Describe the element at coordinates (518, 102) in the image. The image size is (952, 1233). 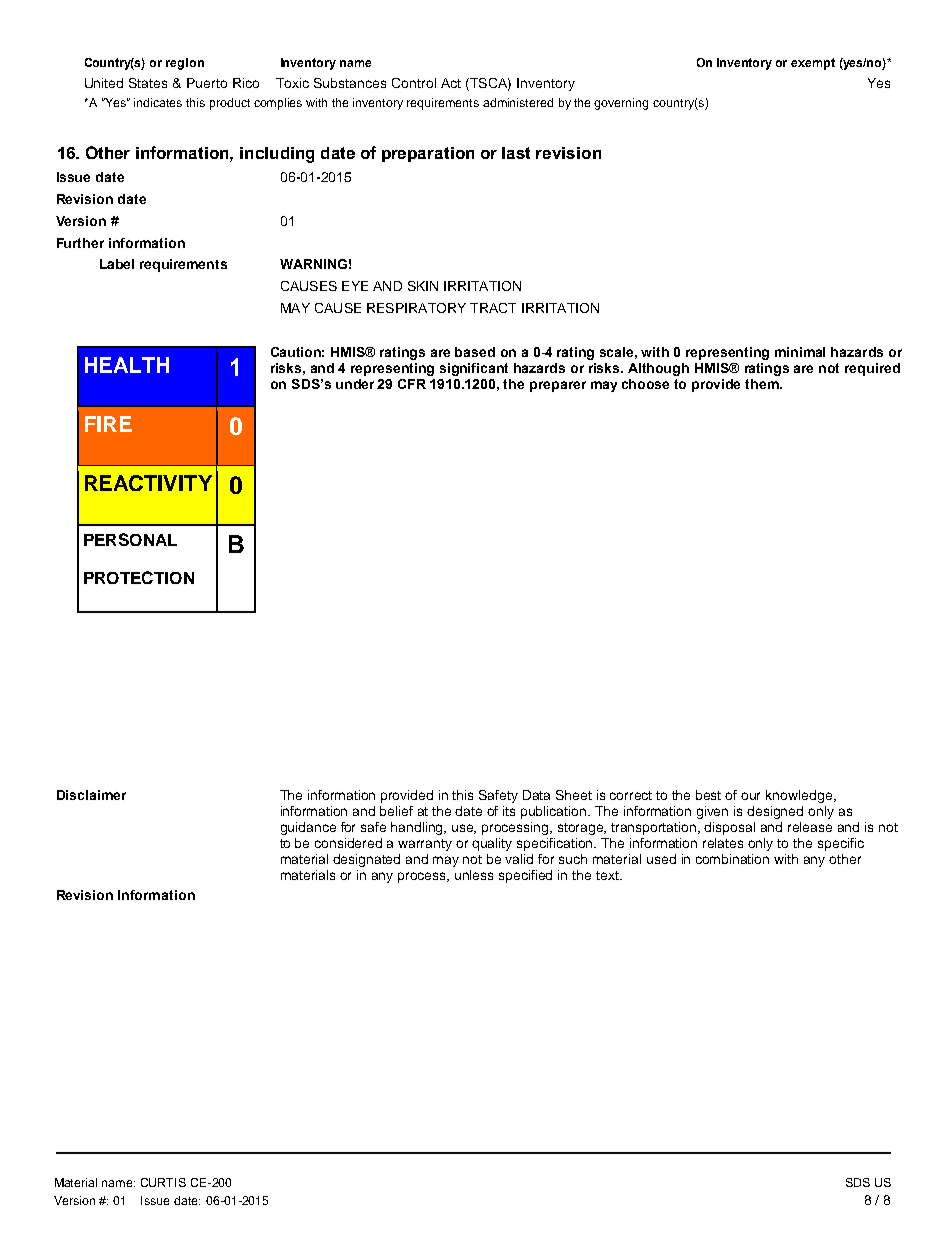
I see `administered` at that location.
